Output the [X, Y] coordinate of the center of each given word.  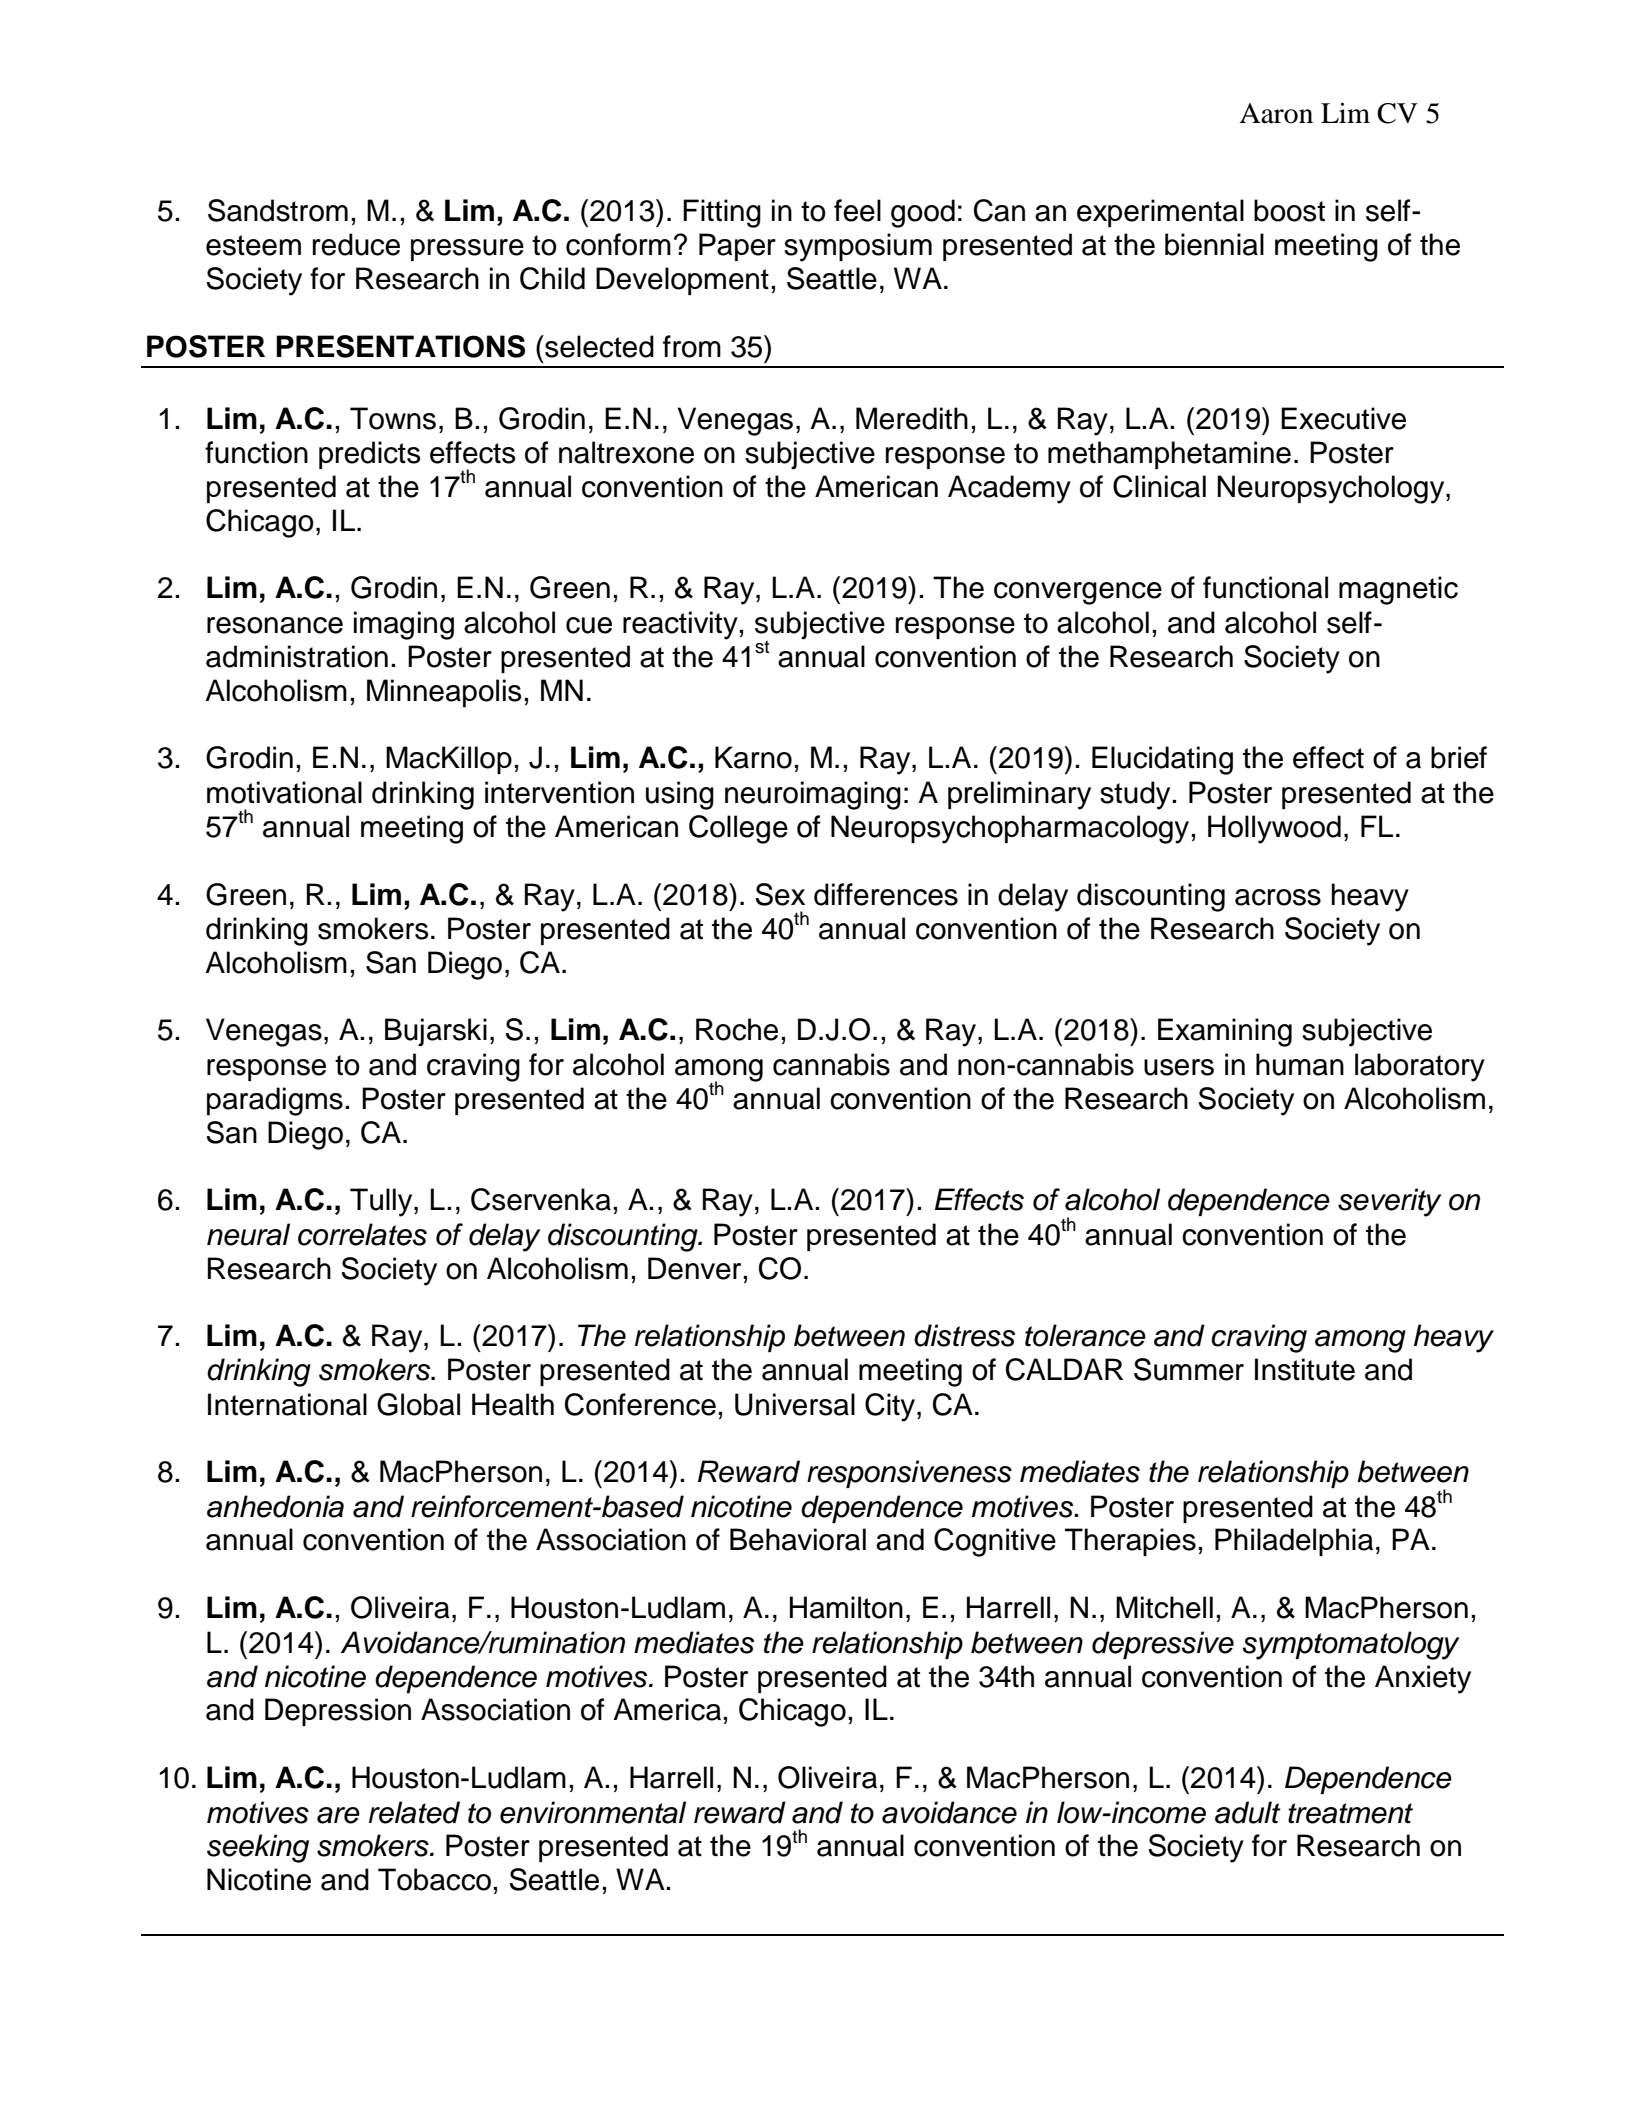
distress [964, 1335]
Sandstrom [278, 210]
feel [857, 210]
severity [1390, 1202]
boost [1289, 210]
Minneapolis [444, 693]
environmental [593, 1812]
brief [1459, 757]
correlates [362, 1234]
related [414, 1812]
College [738, 829]
